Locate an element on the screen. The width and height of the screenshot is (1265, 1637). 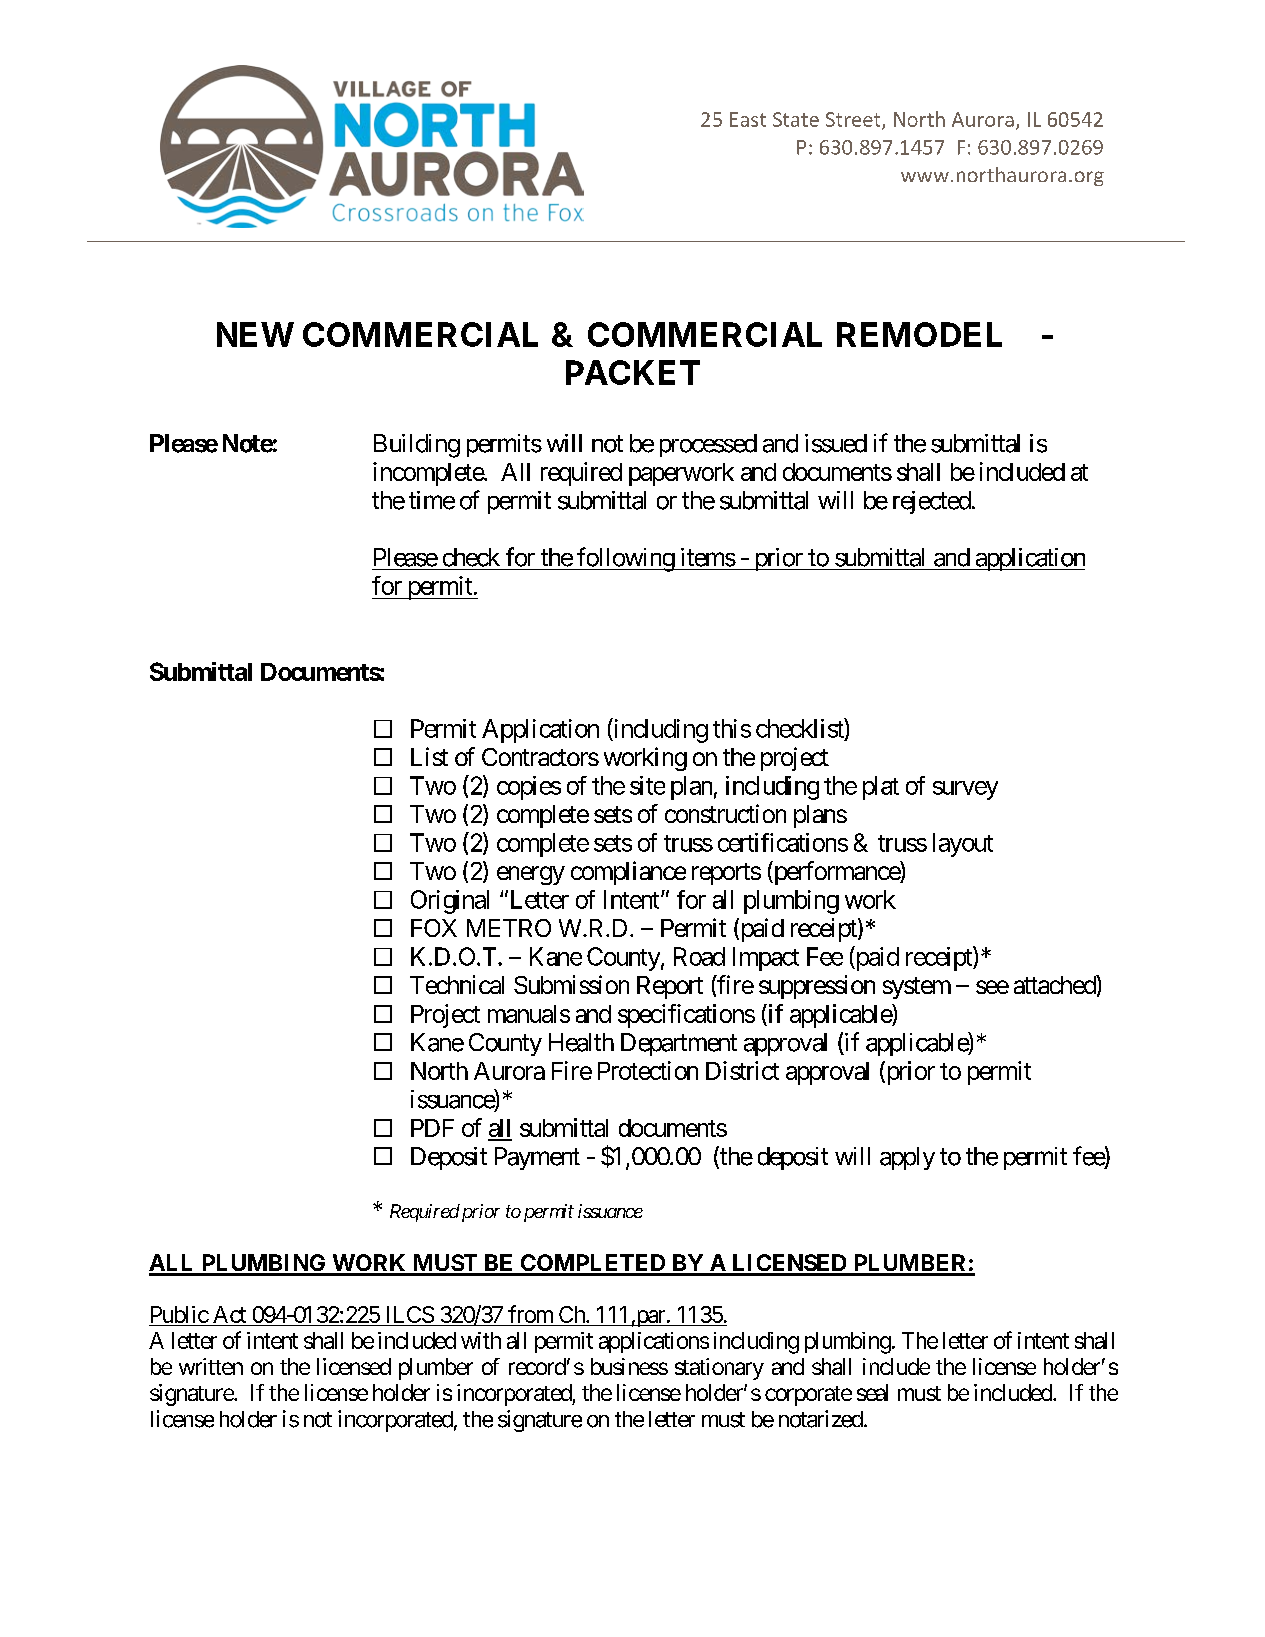
stationary is located at coordinates (719, 1369).
